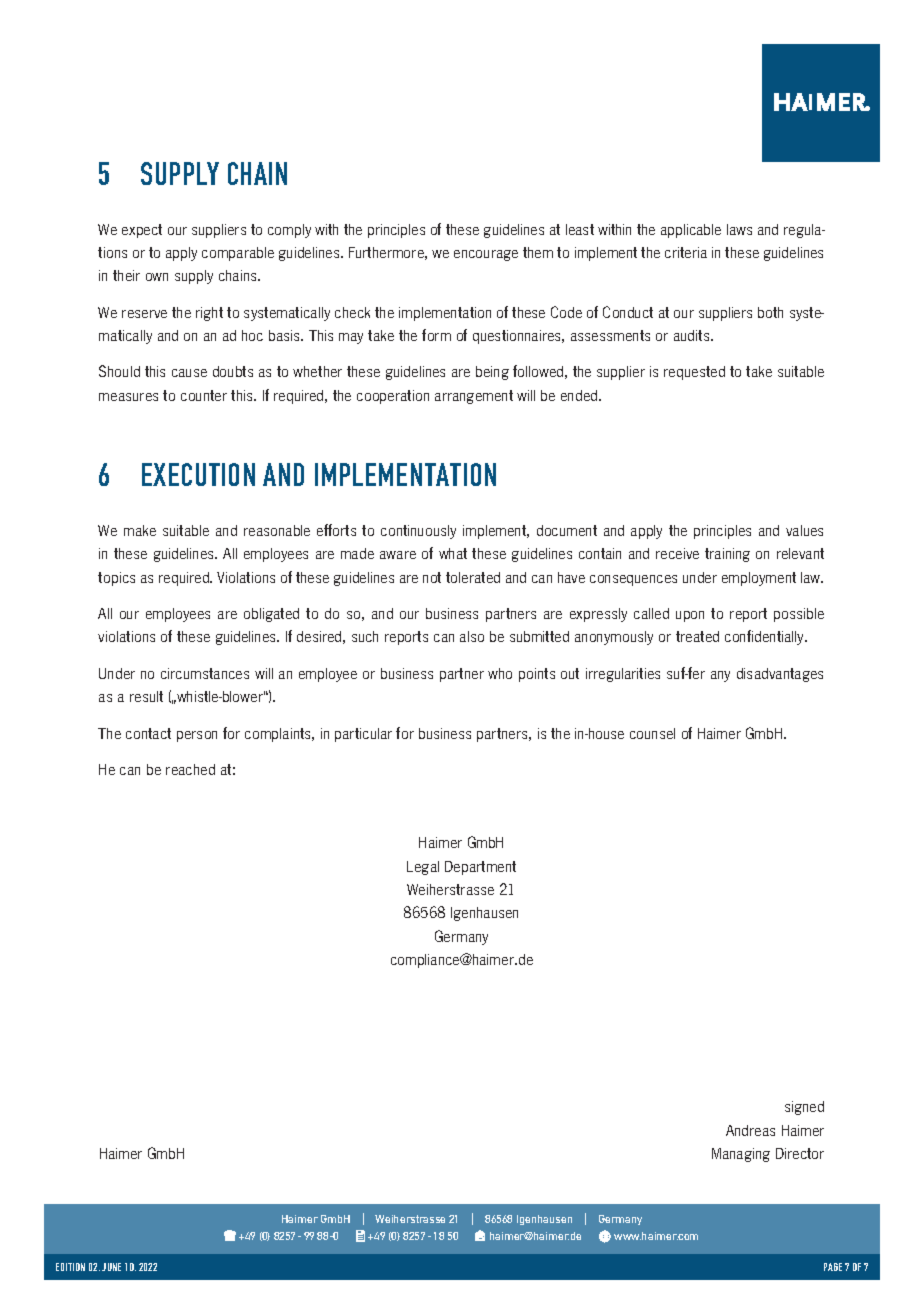 The width and height of the image is (924, 1308). Describe the element at coordinates (157, 277) in the image. I see `own` at that location.
